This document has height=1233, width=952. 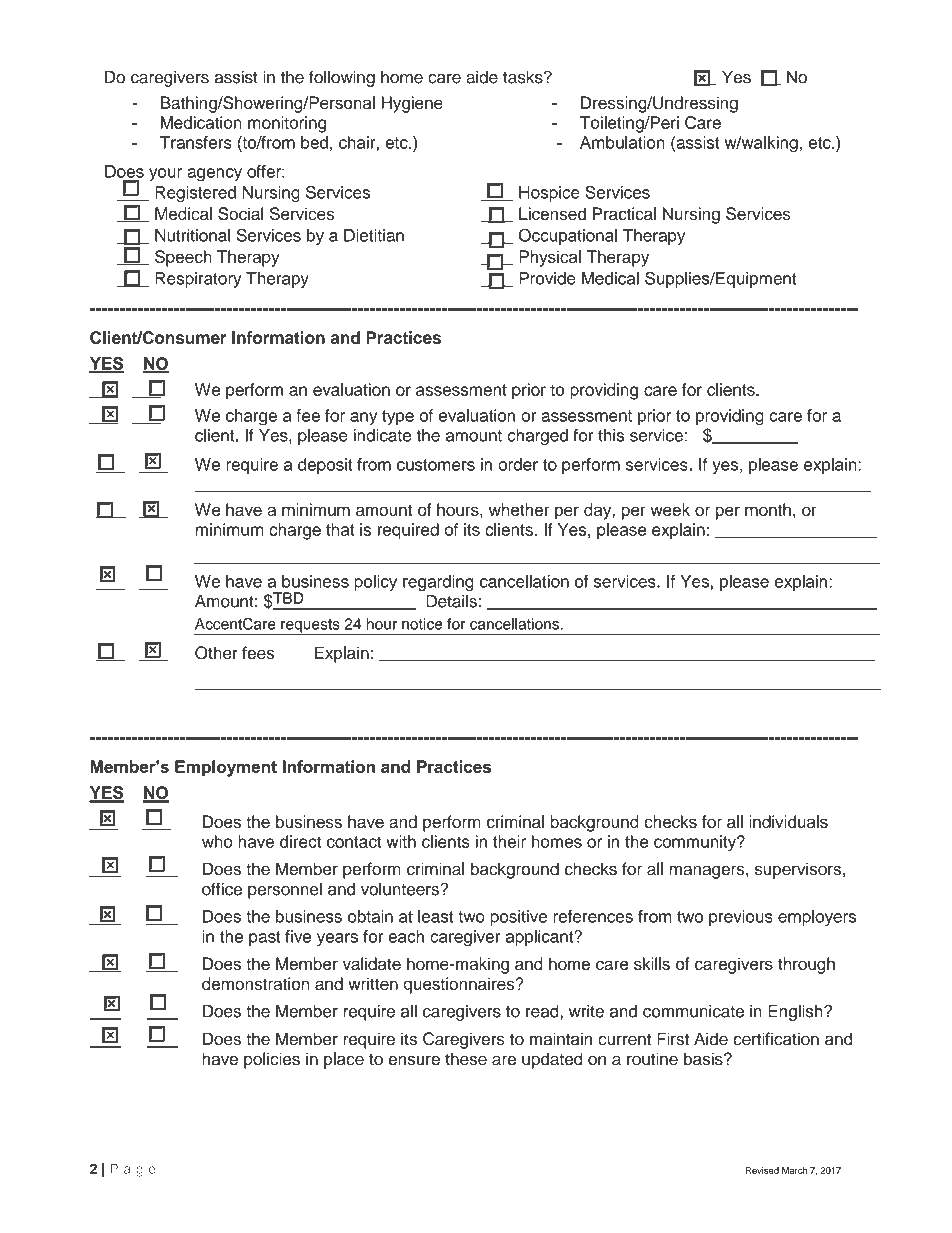 I want to click on these, so click(x=466, y=1059).
